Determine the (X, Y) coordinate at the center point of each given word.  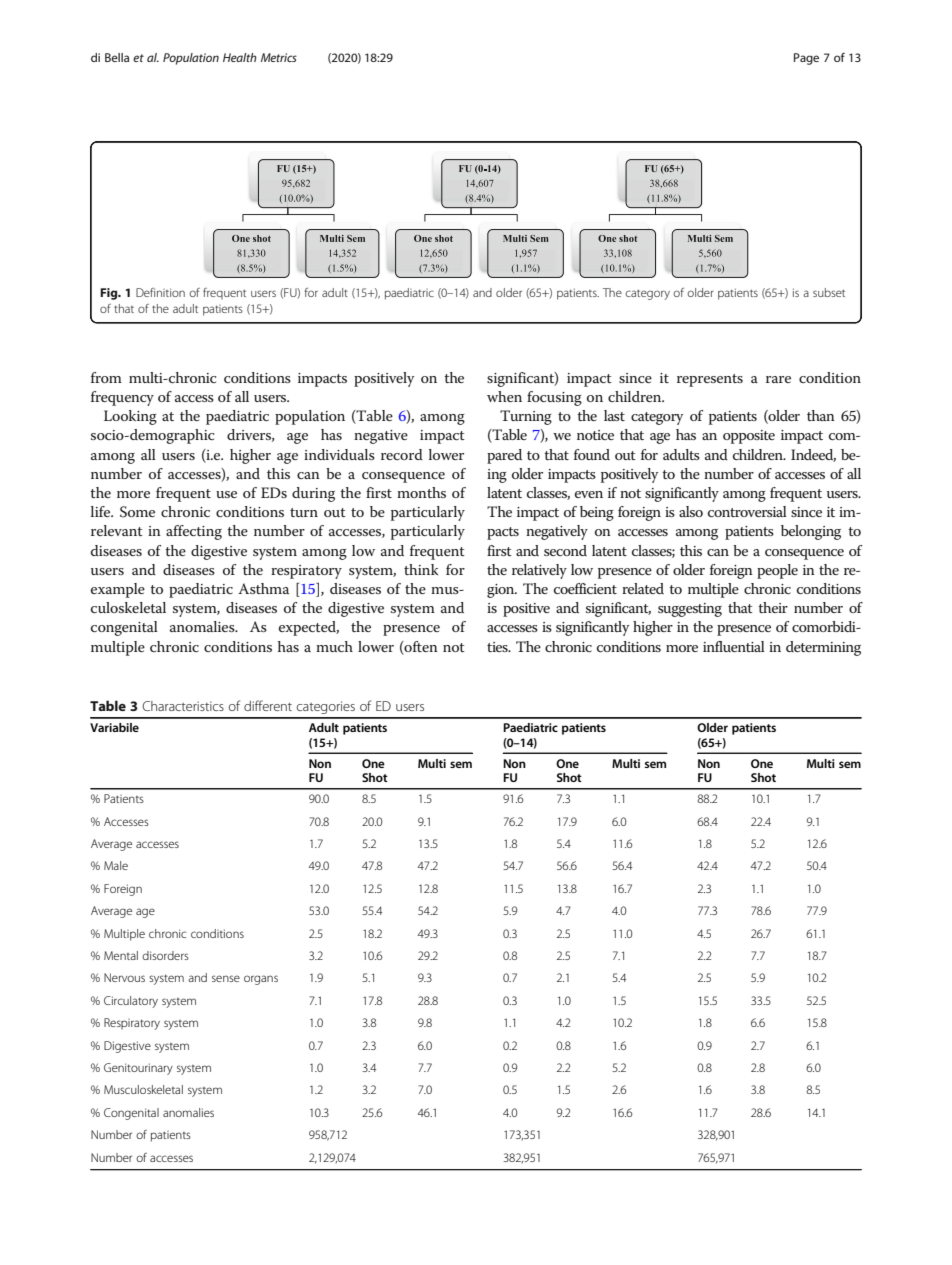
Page (806, 59)
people (777, 571)
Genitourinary (138, 1069)
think (421, 569)
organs (261, 980)
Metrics (279, 57)
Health (240, 57)
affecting (194, 532)
